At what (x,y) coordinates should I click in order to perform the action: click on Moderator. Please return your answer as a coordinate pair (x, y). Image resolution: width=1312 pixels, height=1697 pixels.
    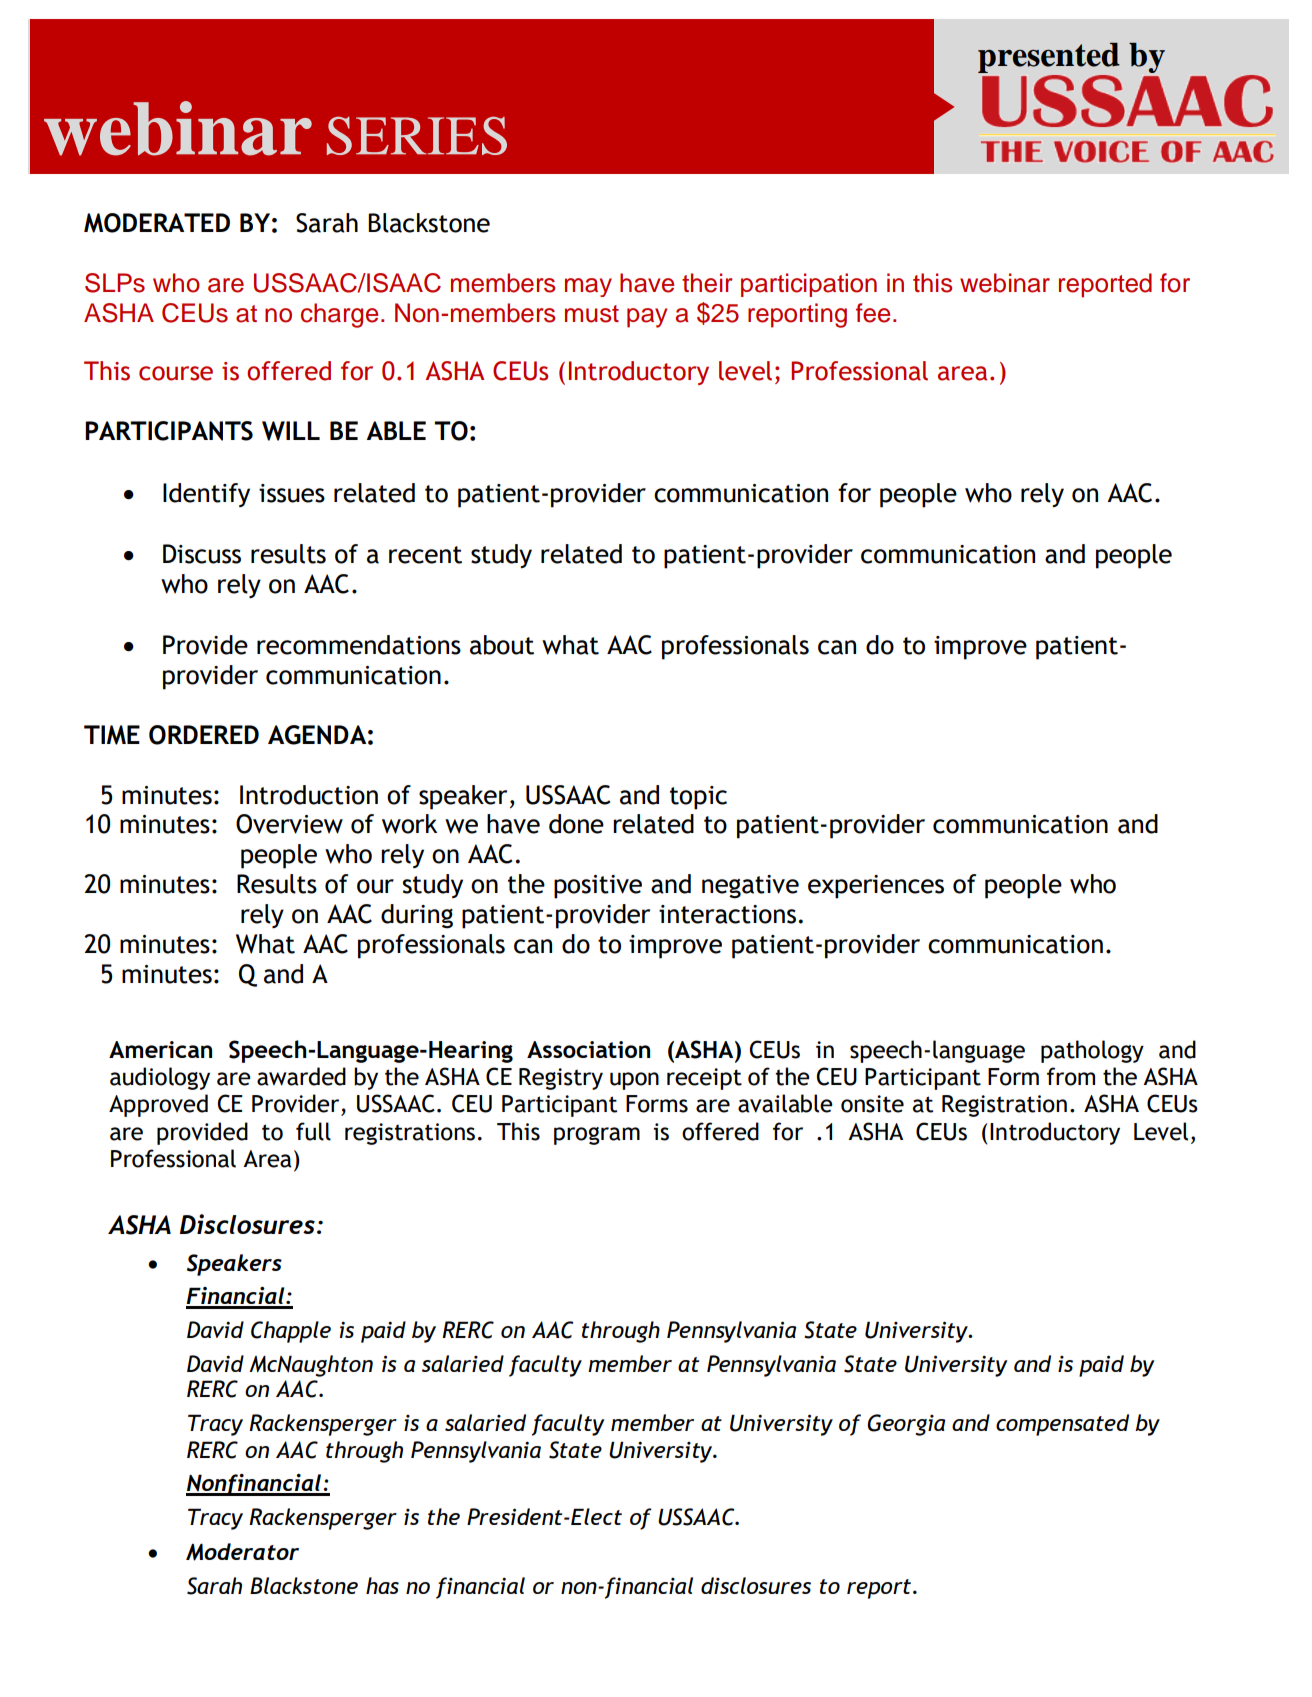
    Looking at the image, I should click on (242, 1552).
